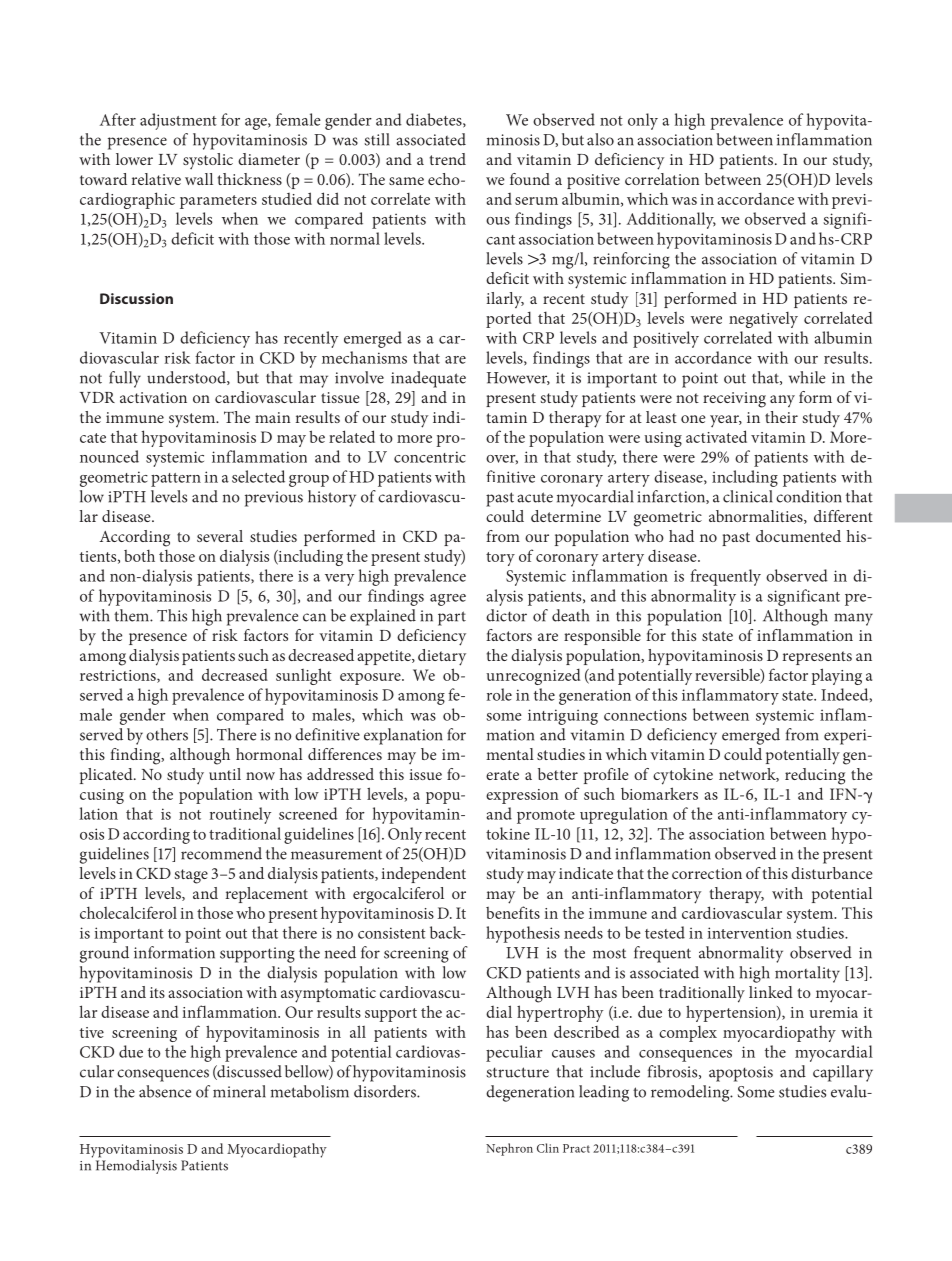 The height and width of the page is (1261, 952). Describe the element at coordinates (208, 161) in the page. I see `systolic` at that location.
